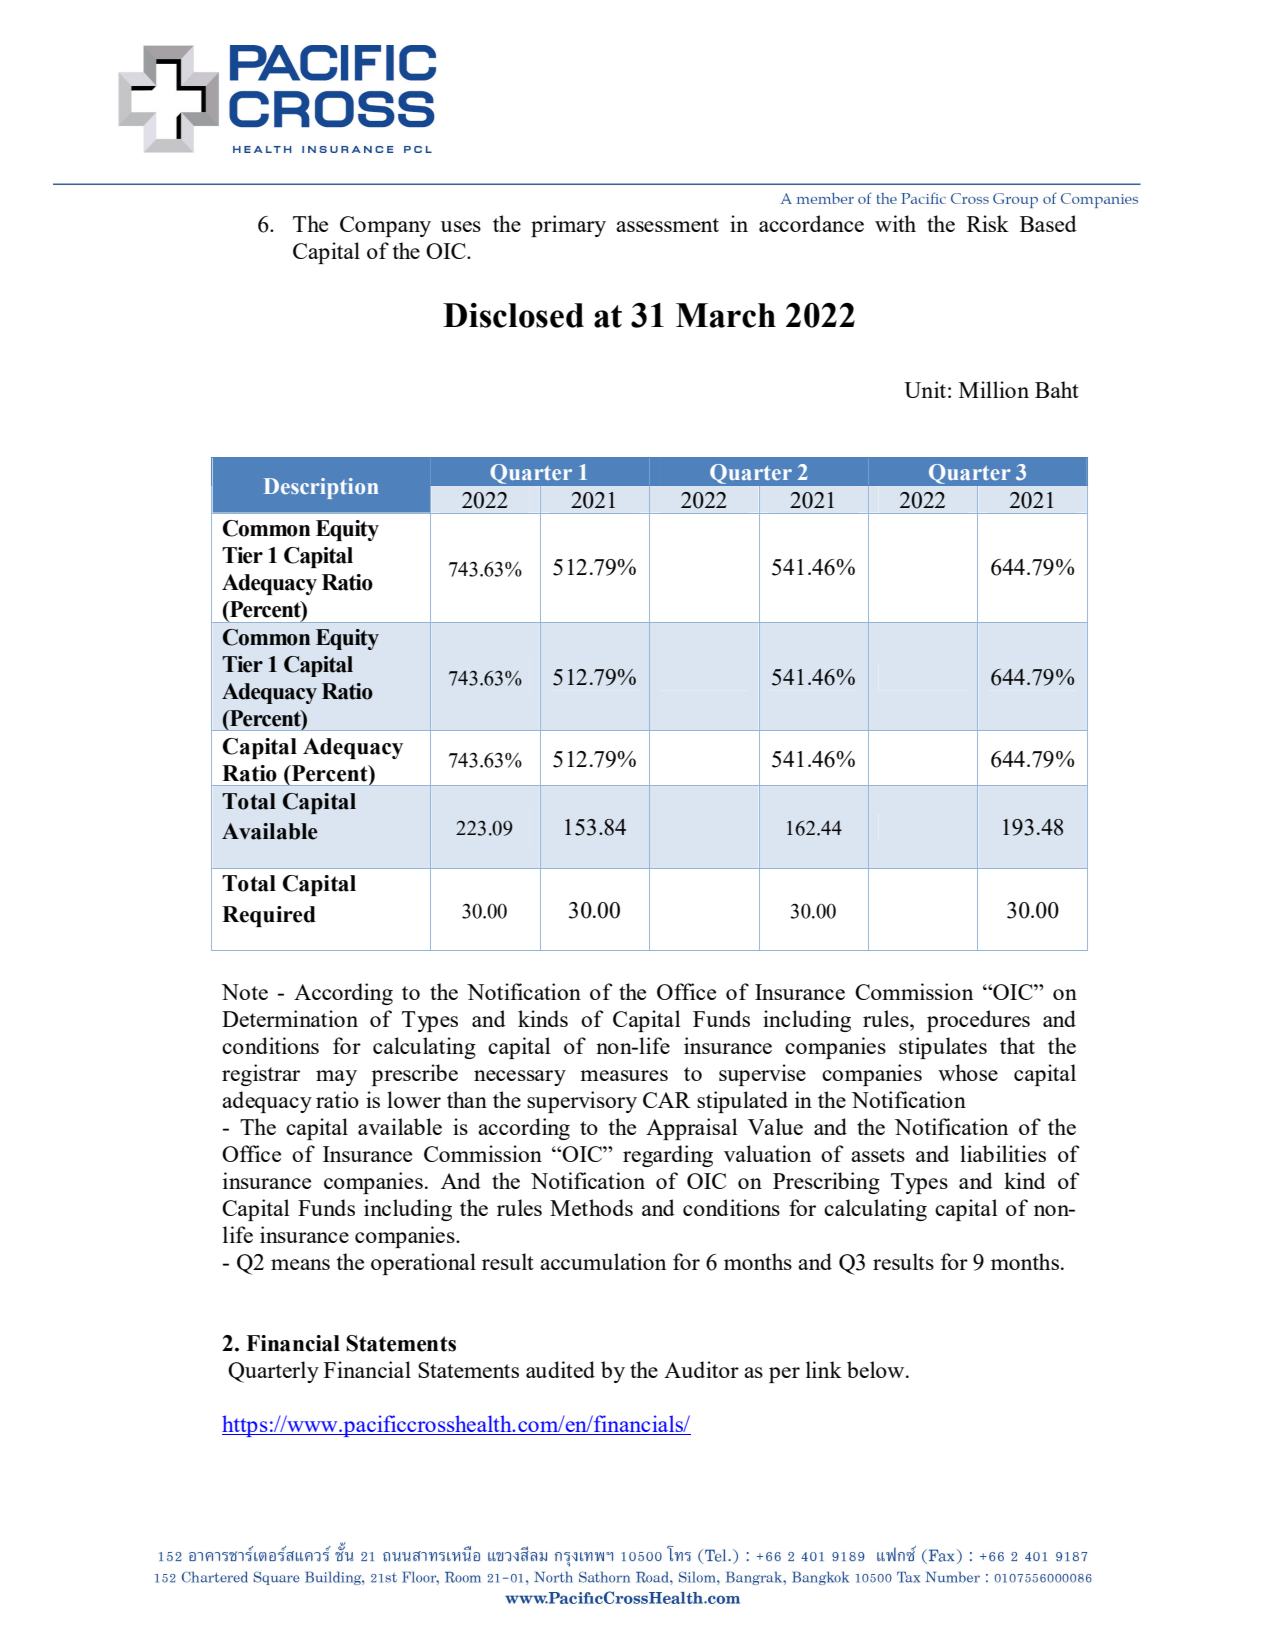 The image size is (1273, 1647). What do you see at coordinates (667, 225) in the page?
I see `assessment` at bounding box center [667, 225].
